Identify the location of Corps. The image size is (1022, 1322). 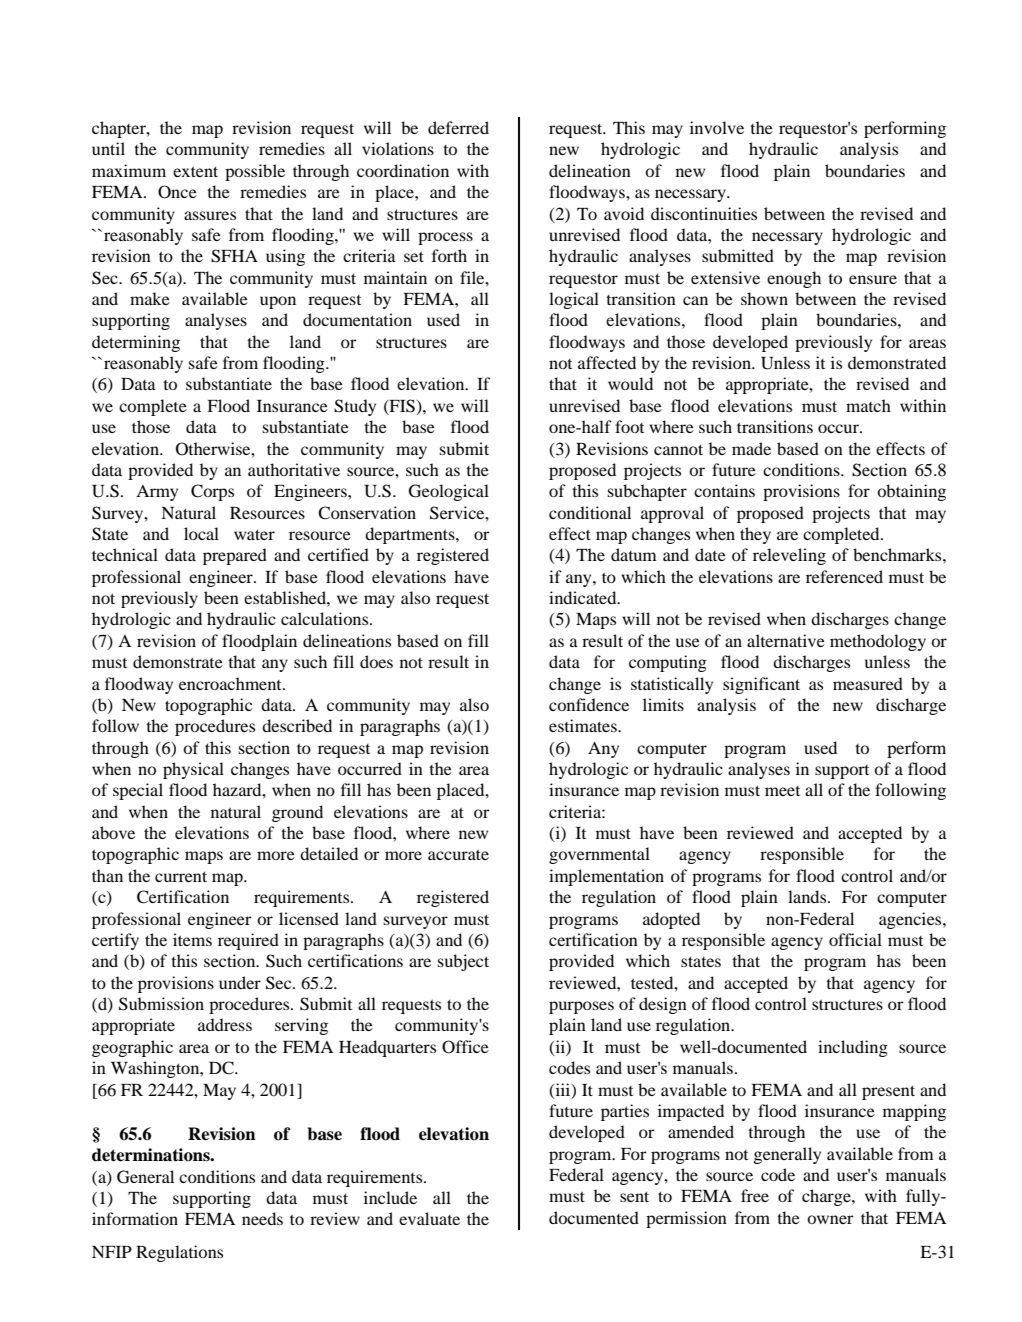
(212, 492).
